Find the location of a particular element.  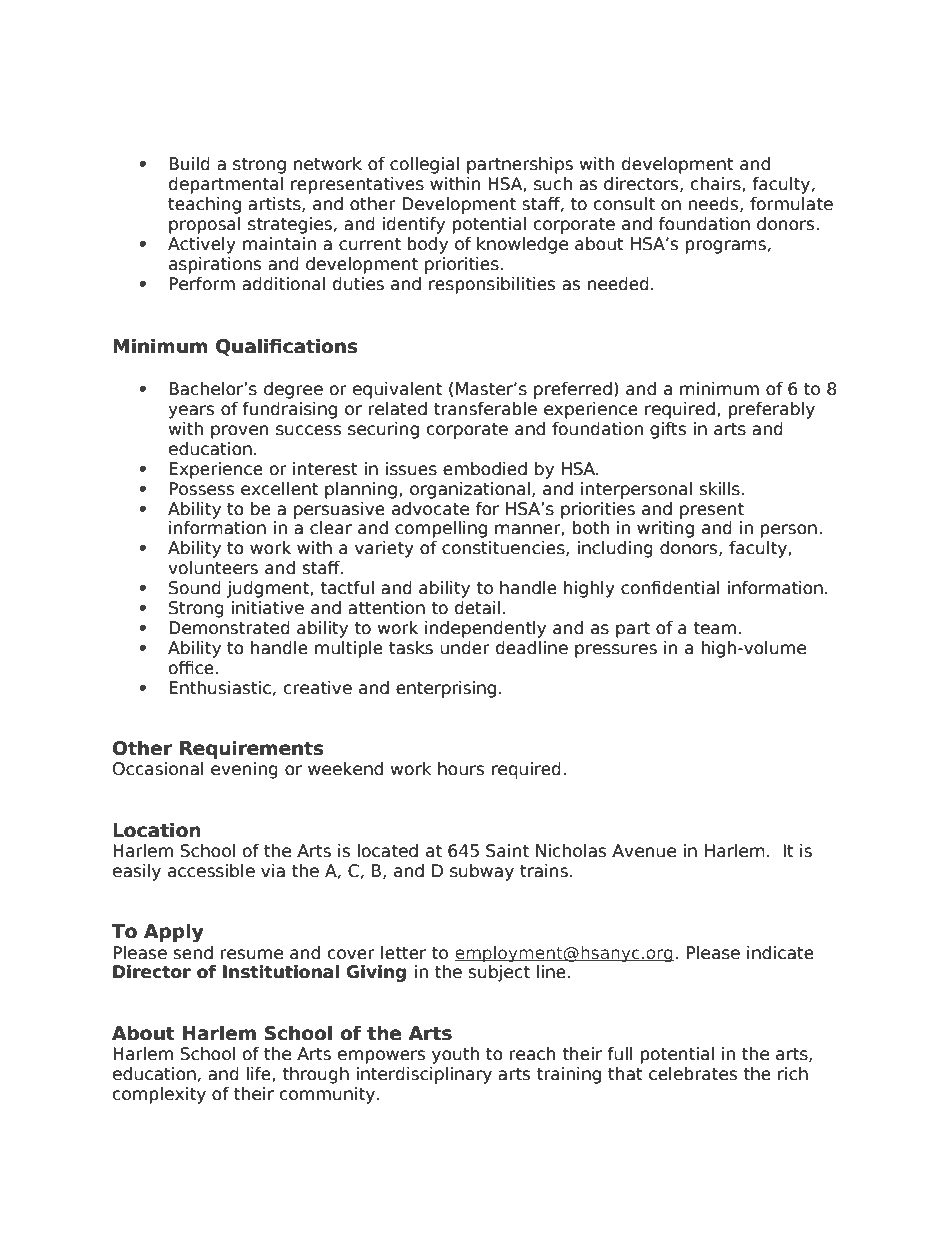

Avenue is located at coordinates (644, 851).
